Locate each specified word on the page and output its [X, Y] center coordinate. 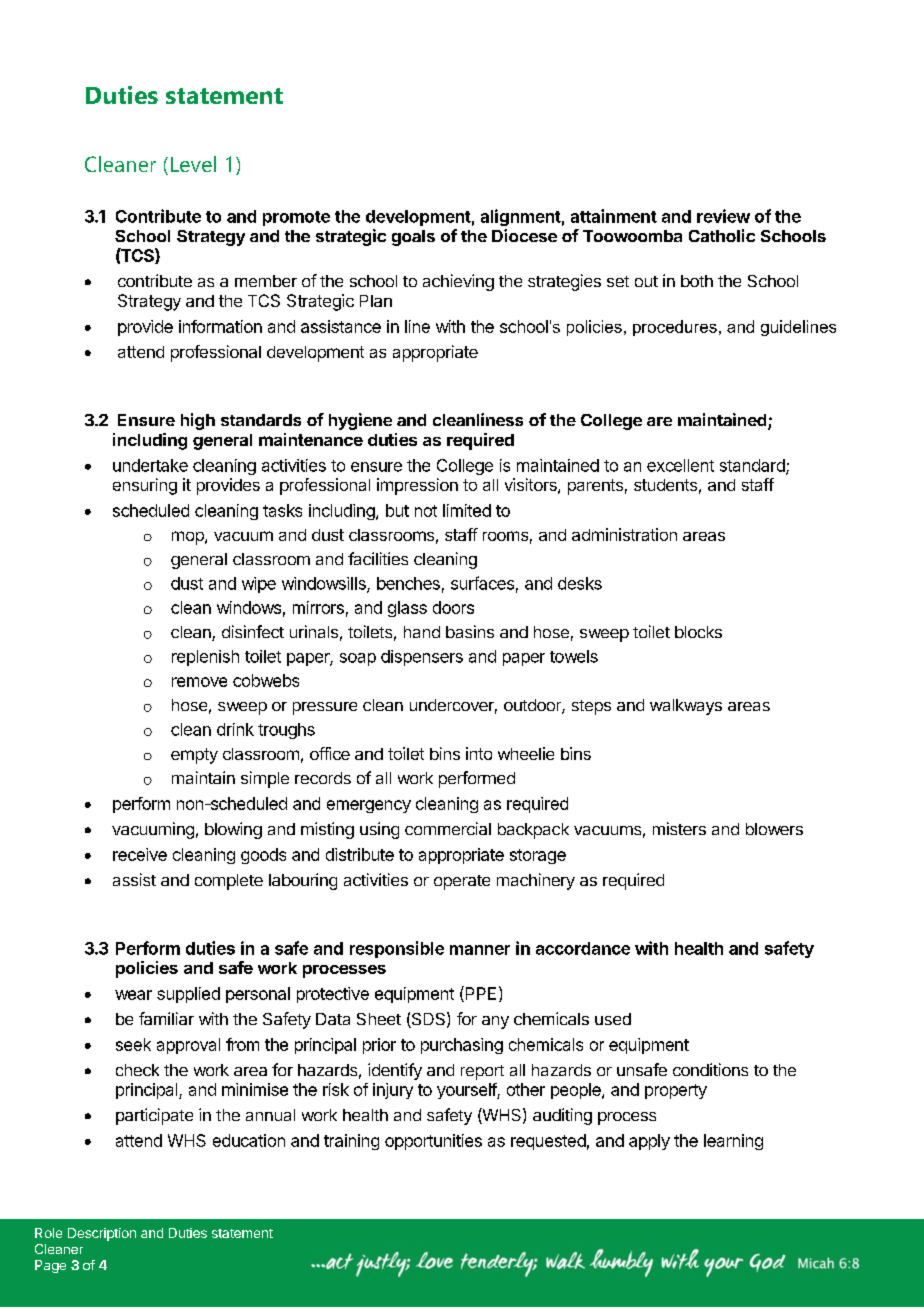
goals [413, 238]
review [723, 216]
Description [102, 1234]
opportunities [433, 1142]
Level [193, 164]
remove [199, 682]
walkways [686, 707]
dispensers [422, 658]
